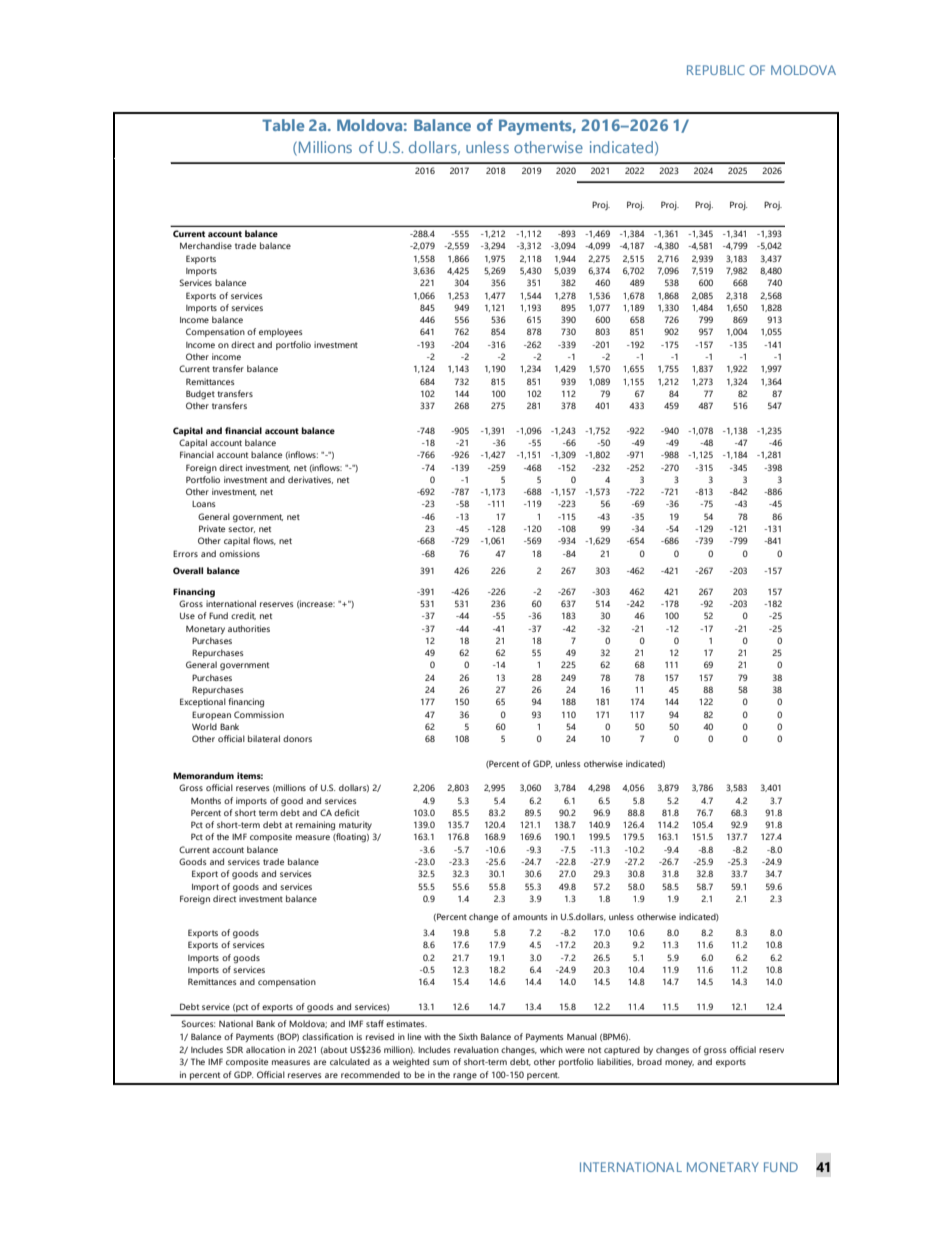  I want to click on authorities, so click(249, 628).
